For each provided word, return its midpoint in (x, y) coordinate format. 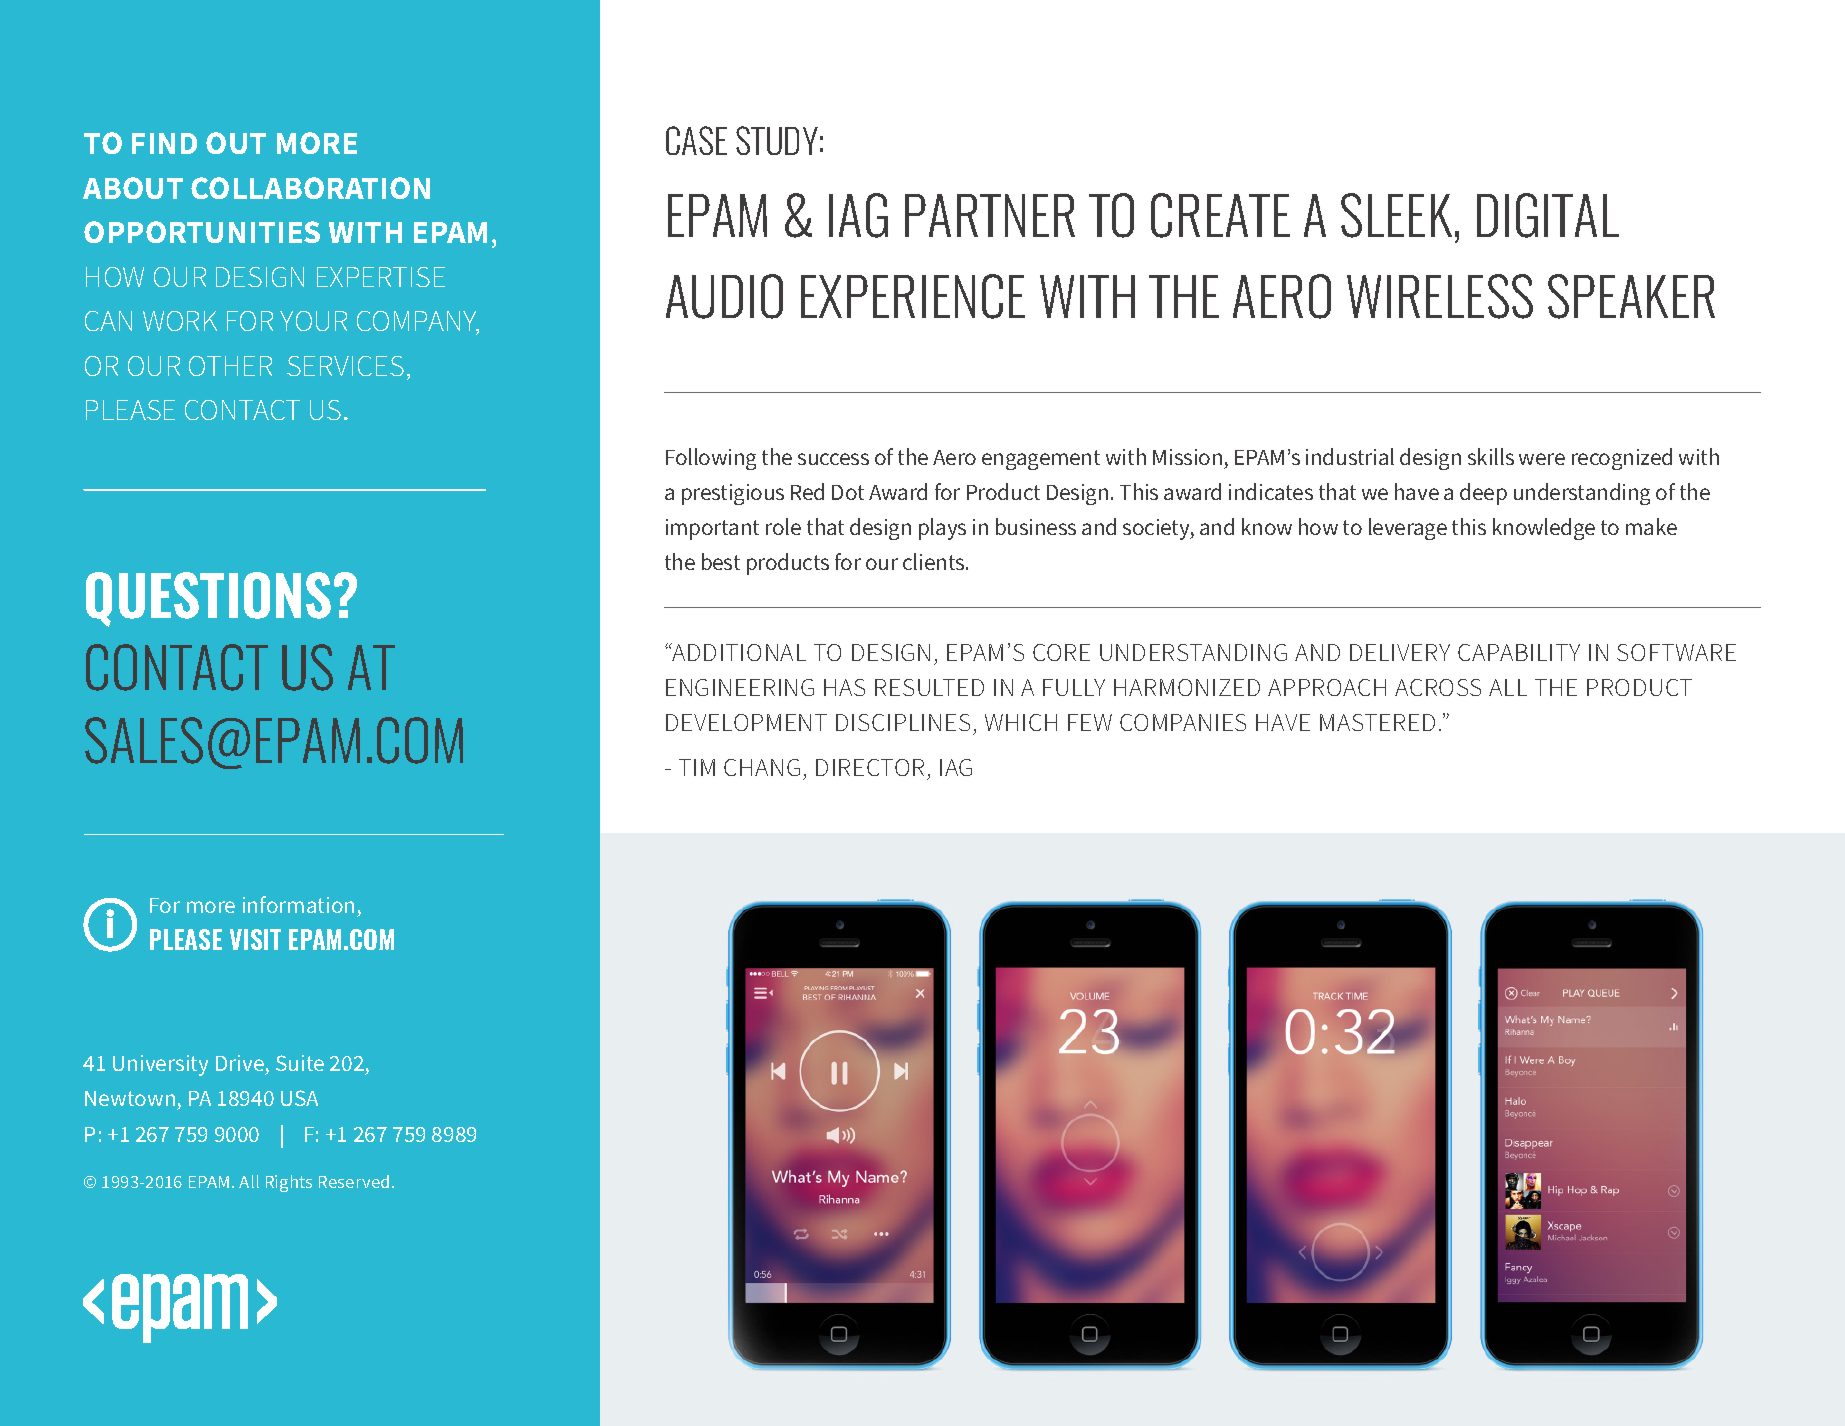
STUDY (777, 140)
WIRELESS (1440, 296)
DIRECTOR (870, 767)
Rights (289, 1183)
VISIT (255, 939)
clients (935, 561)
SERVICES (345, 366)
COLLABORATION (310, 188)
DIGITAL (1548, 215)
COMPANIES (1183, 722)
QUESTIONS (208, 599)
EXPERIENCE (913, 296)
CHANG (762, 767)
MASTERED (1377, 722)
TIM (697, 767)
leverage (1408, 529)
